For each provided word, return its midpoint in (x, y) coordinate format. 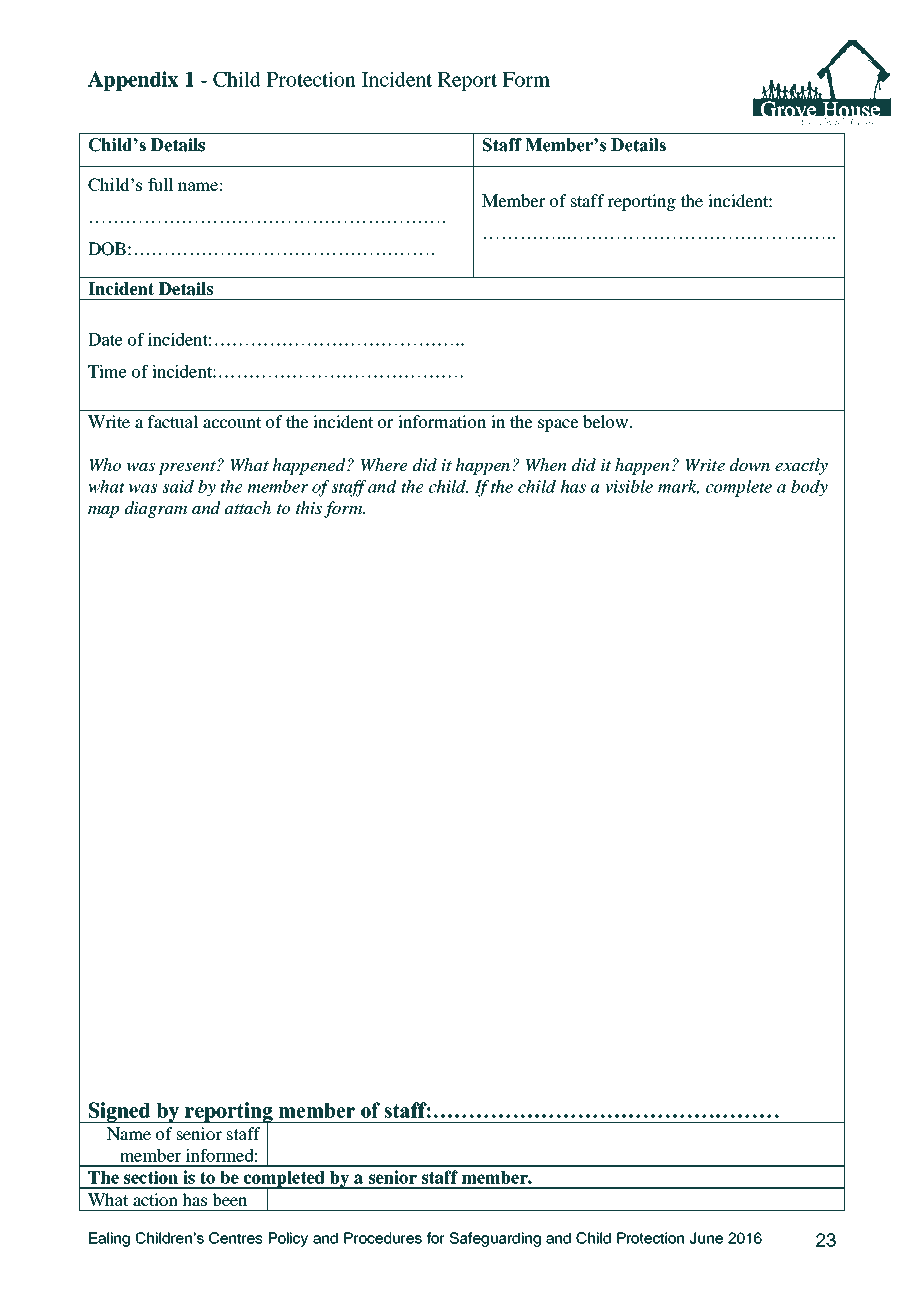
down (750, 465)
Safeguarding (495, 1239)
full (160, 184)
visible (629, 486)
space (558, 425)
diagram (156, 509)
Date (105, 339)
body (809, 488)
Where (384, 465)
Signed (119, 1112)
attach (248, 507)
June (706, 1238)
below (607, 421)
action (155, 1199)
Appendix (133, 81)
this (309, 507)
